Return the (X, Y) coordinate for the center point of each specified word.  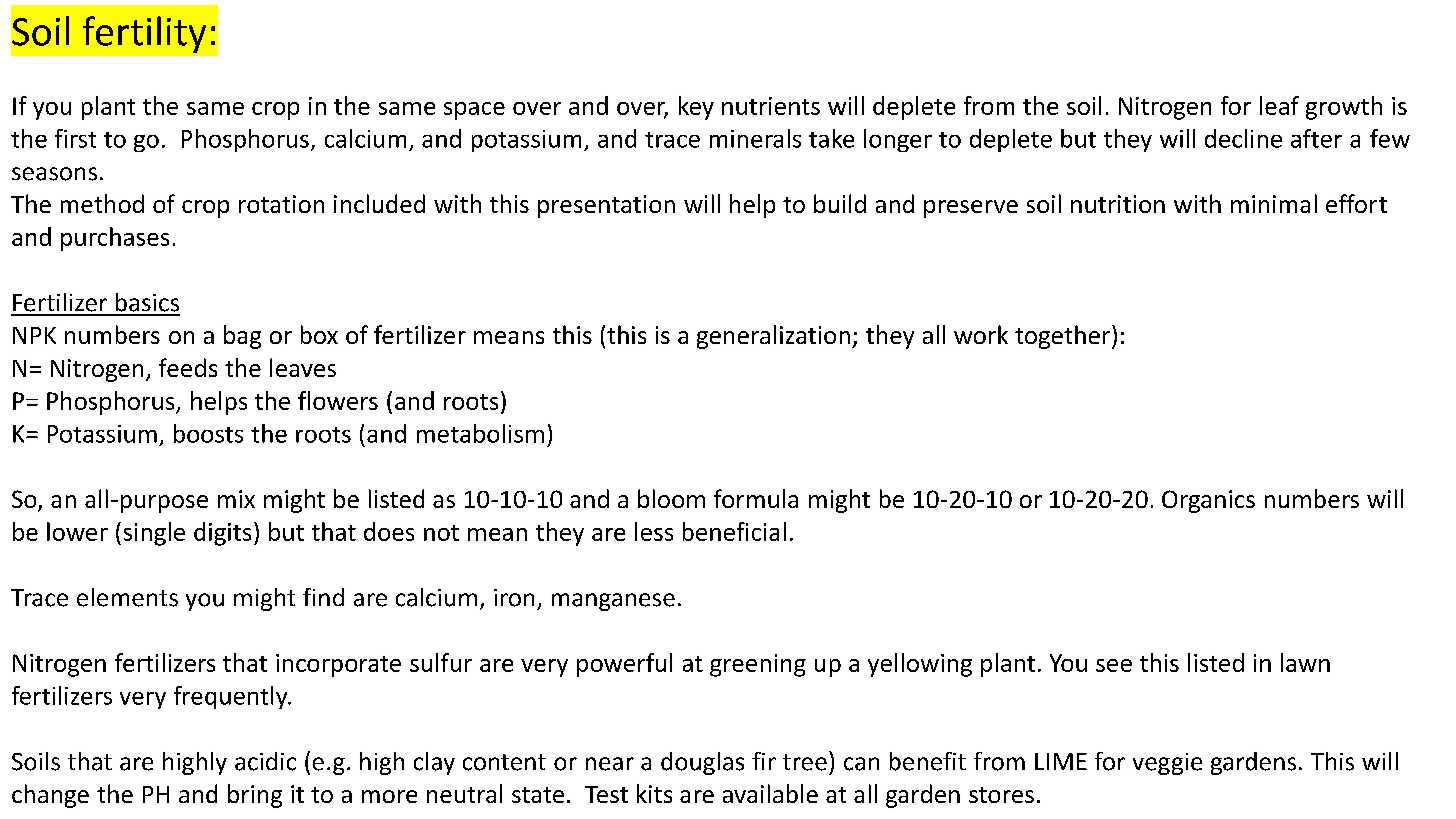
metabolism (480, 433)
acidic (265, 761)
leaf (1279, 105)
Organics (1208, 501)
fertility (144, 34)
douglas (702, 763)
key (696, 108)
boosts (208, 433)
